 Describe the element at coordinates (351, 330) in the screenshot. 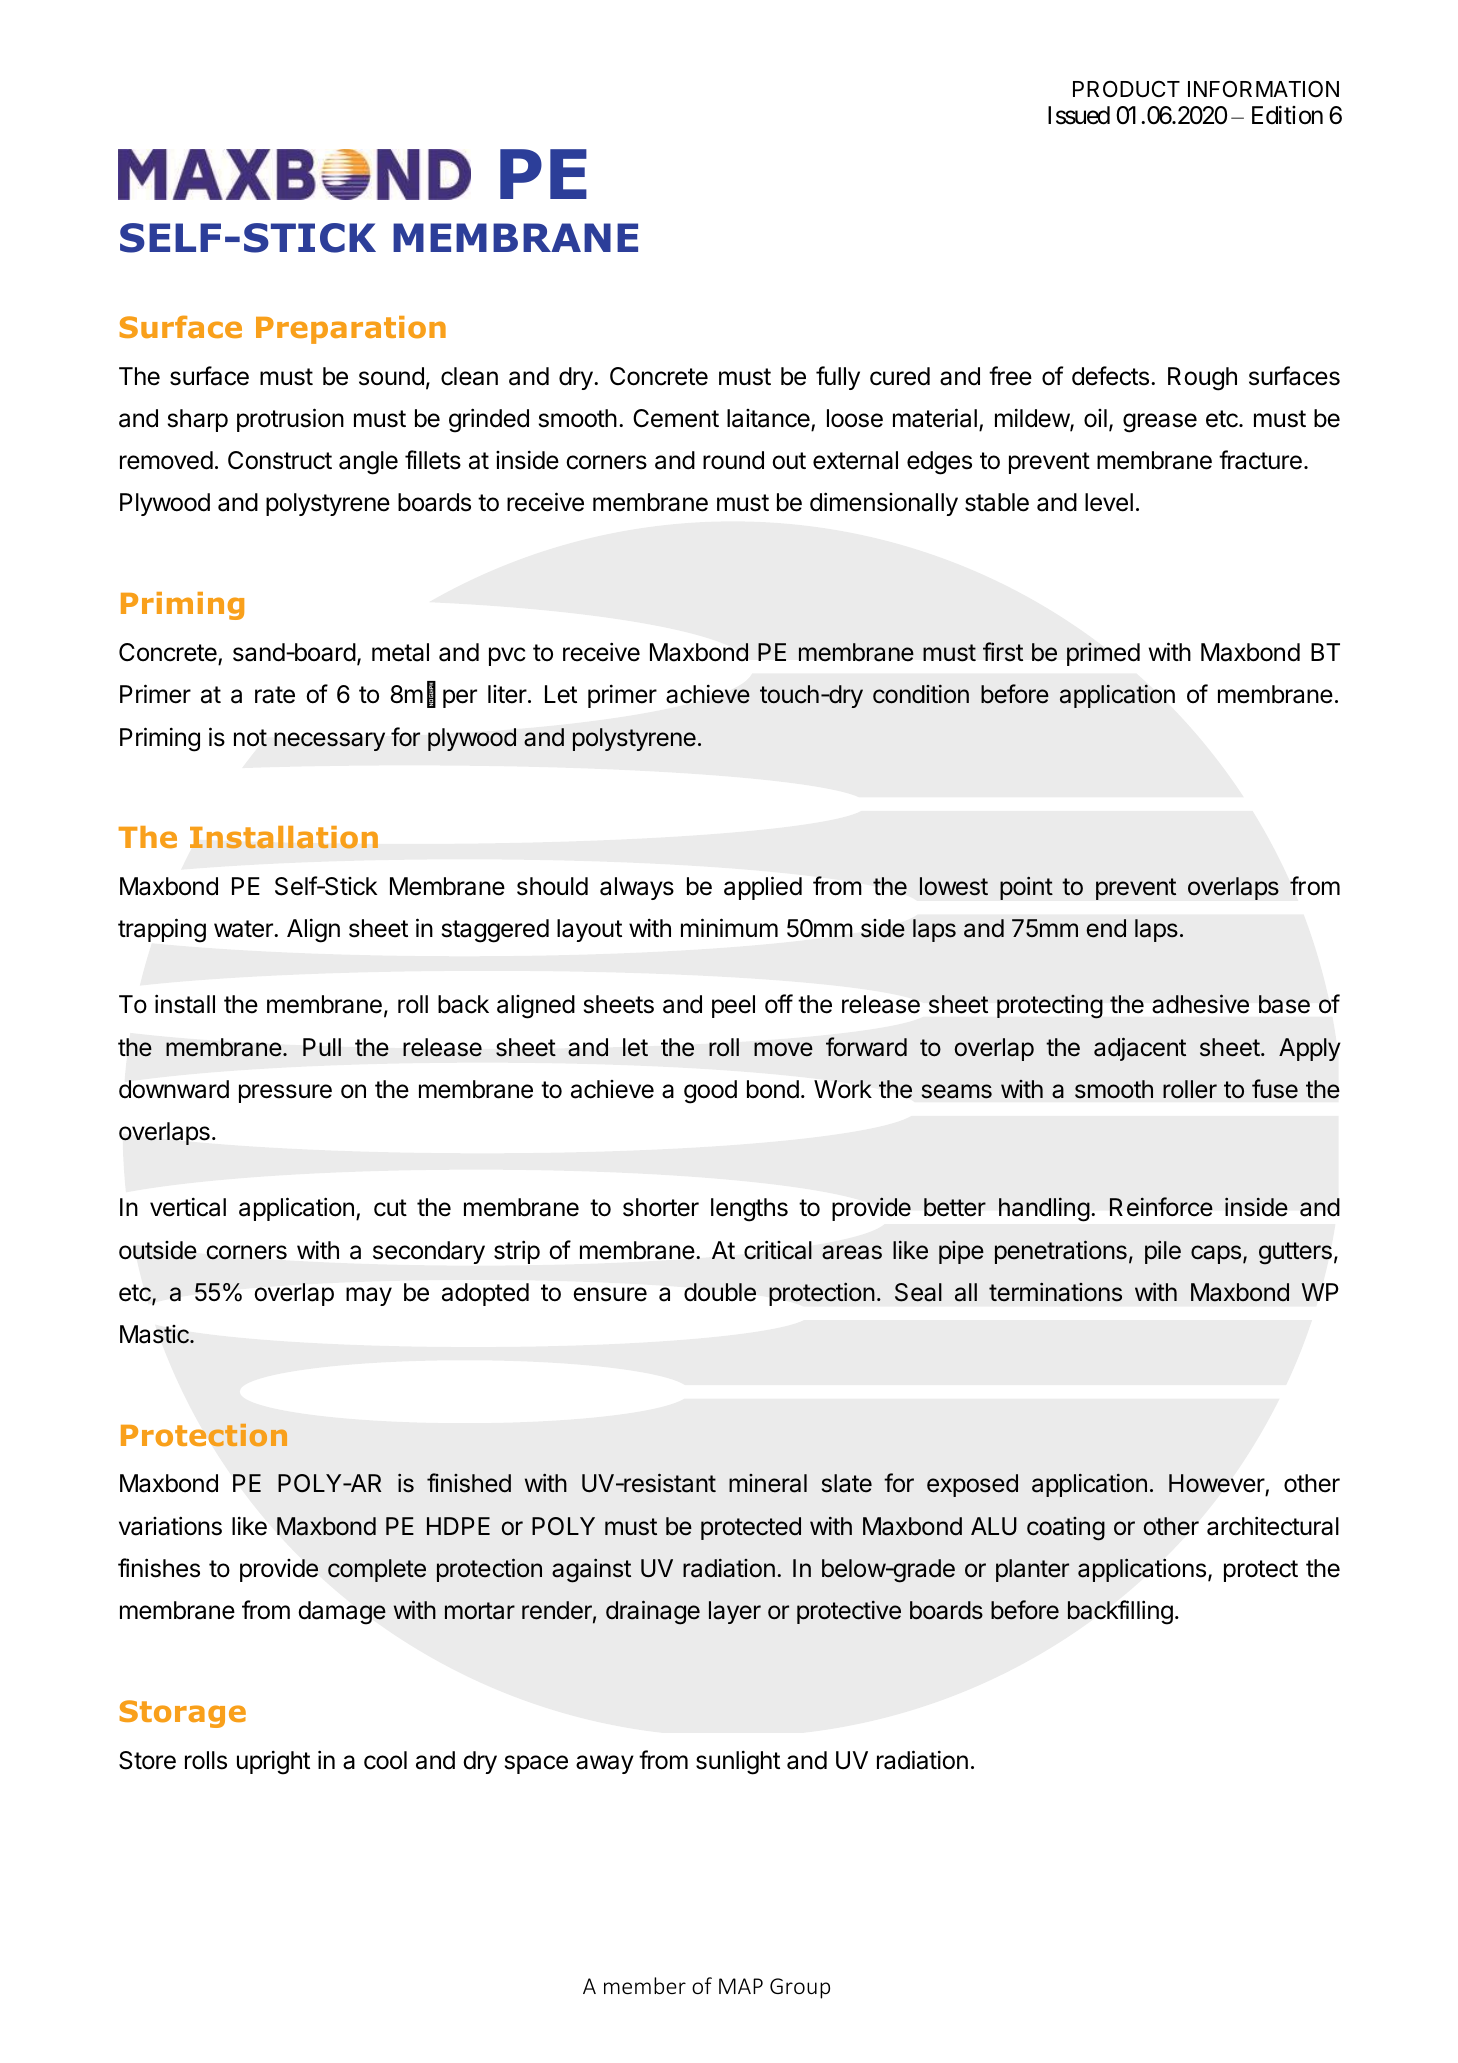

I see `Preparation` at that location.
